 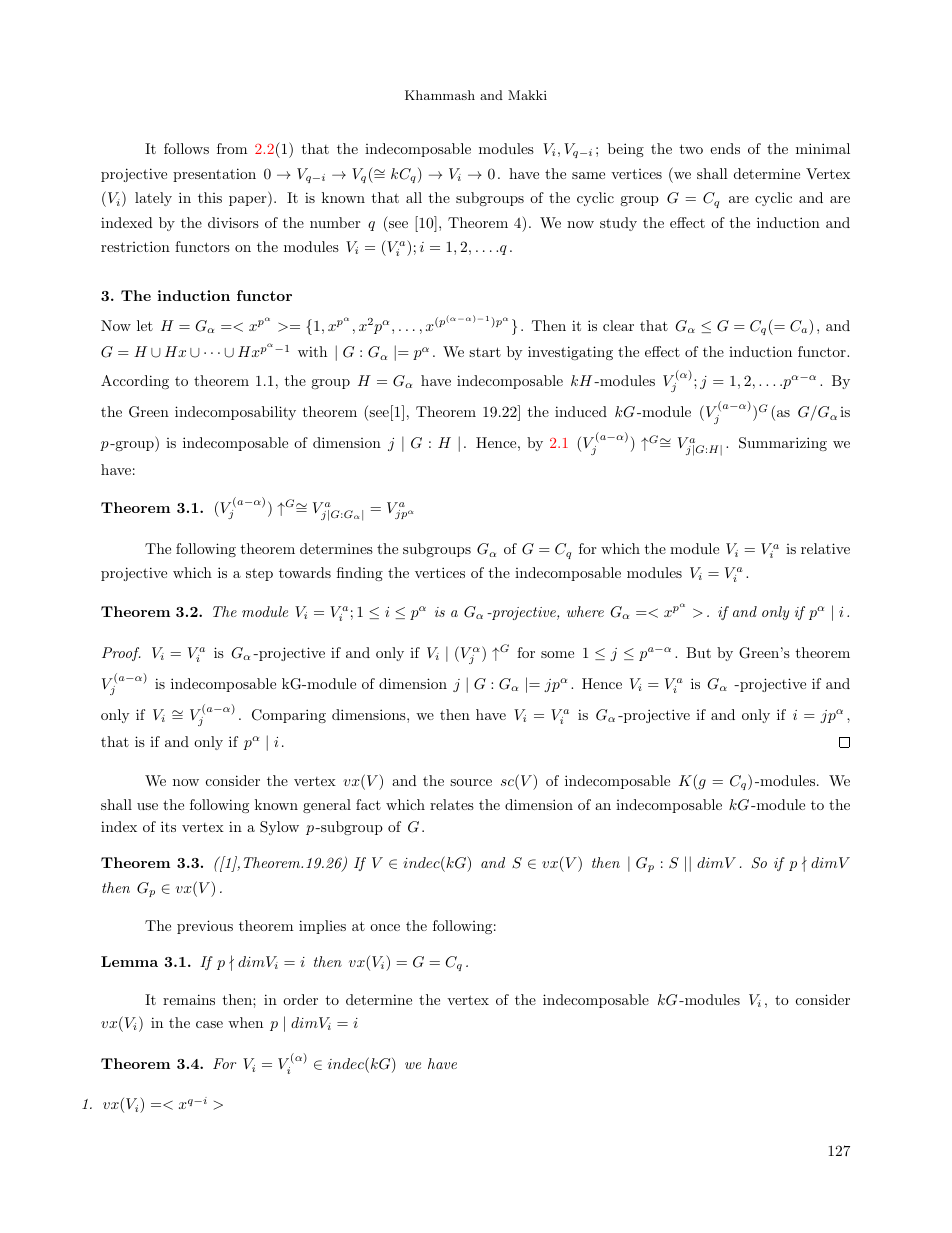 I want to click on relates, so click(x=452, y=804).
